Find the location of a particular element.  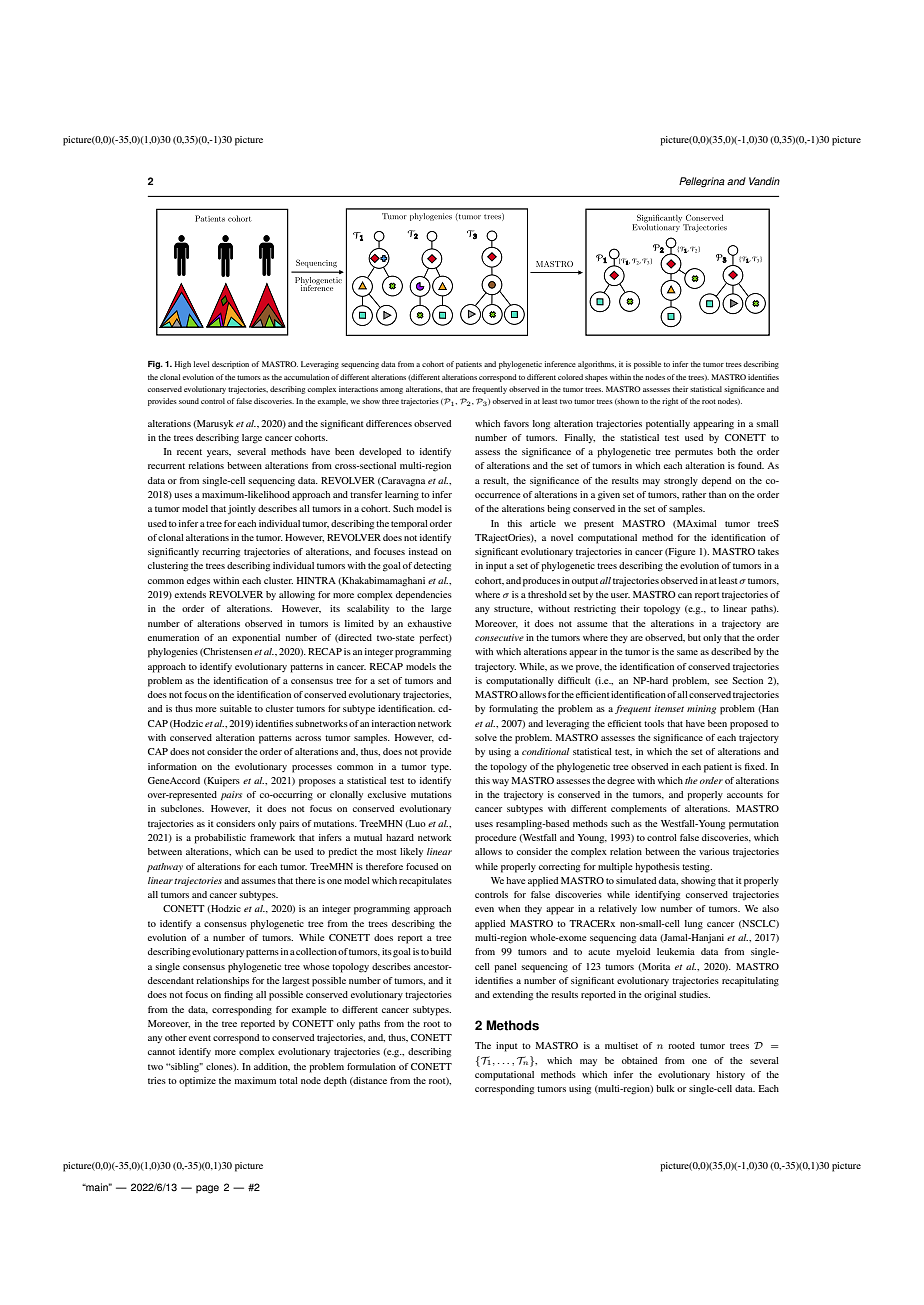

when is located at coordinates (509, 908).
